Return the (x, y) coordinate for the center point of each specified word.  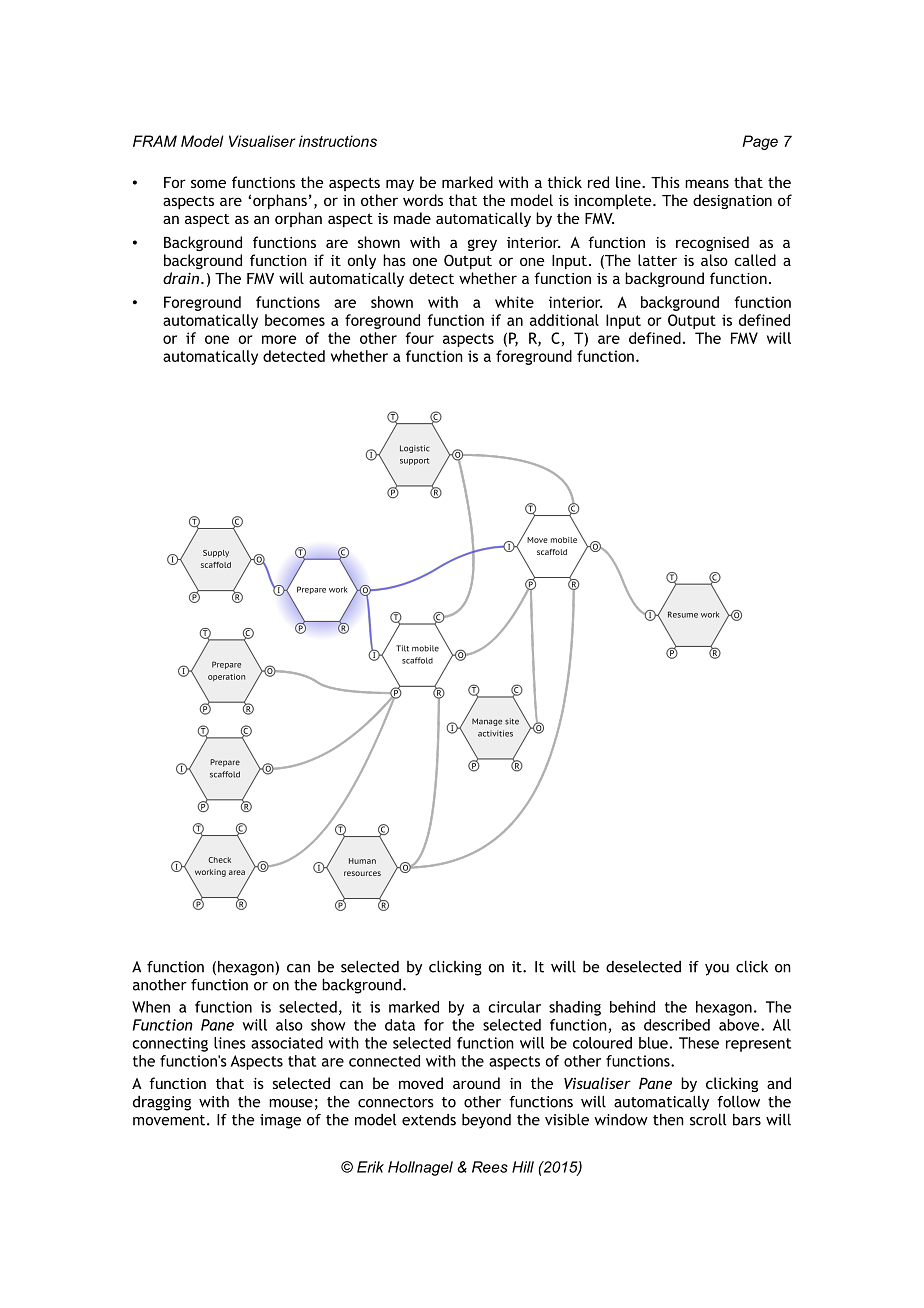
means (707, 183)
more (279, 339)
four (419, 338)
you (717, 970)
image (280, 1121)
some (208, 183)
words (423, 200)
